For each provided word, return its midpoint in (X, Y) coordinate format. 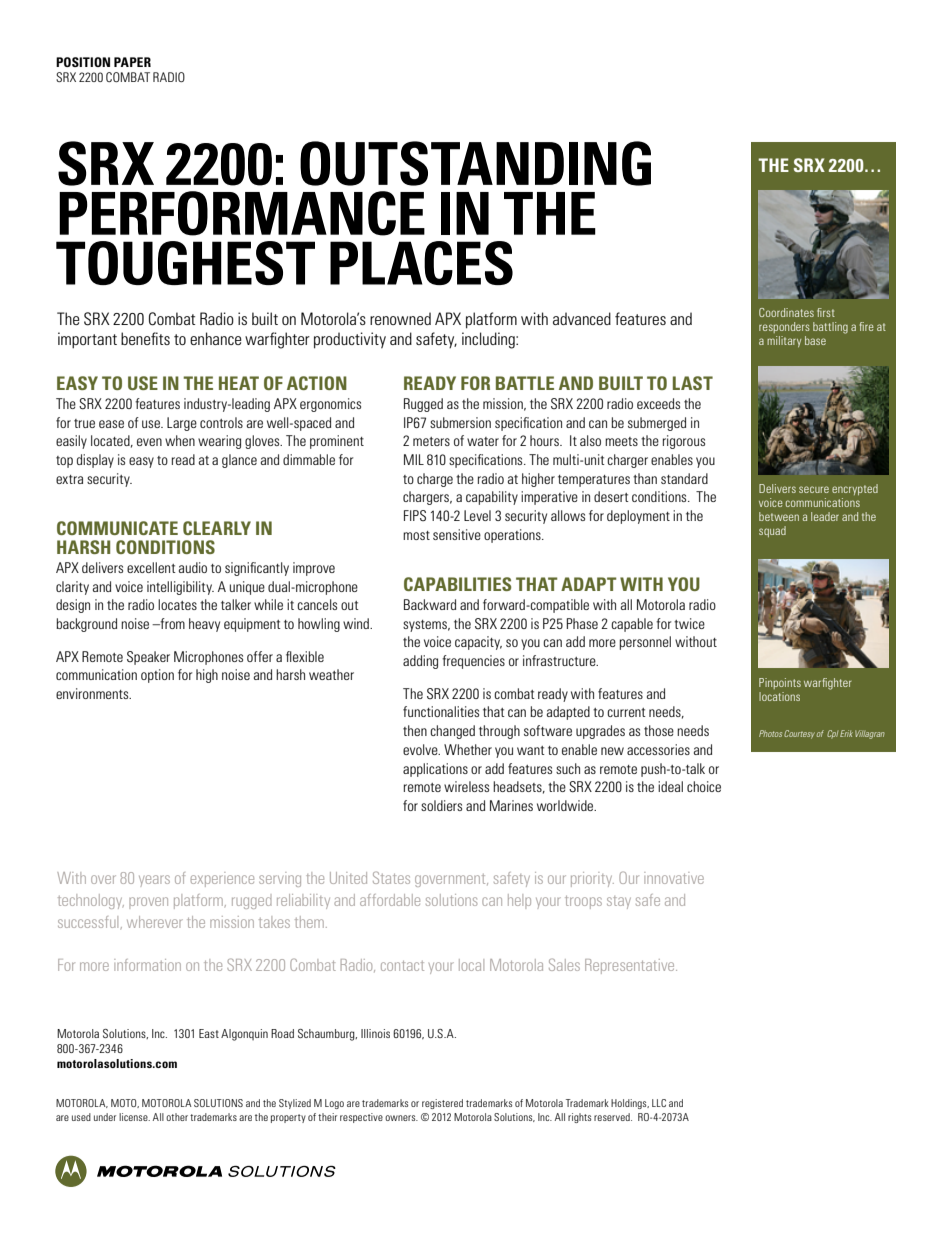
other (177, 1117)
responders (784, 327)
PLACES (421, 263)
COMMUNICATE (117, 528)
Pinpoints (780, 683)
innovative (674, 878)
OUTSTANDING (475, 163)
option (157, 676)
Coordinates (786, 312)
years (154, 880)
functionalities (441, 711)
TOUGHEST (185, 263)
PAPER (132, 62)
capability (492, 498)
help (519, 901)
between (779, 516)
